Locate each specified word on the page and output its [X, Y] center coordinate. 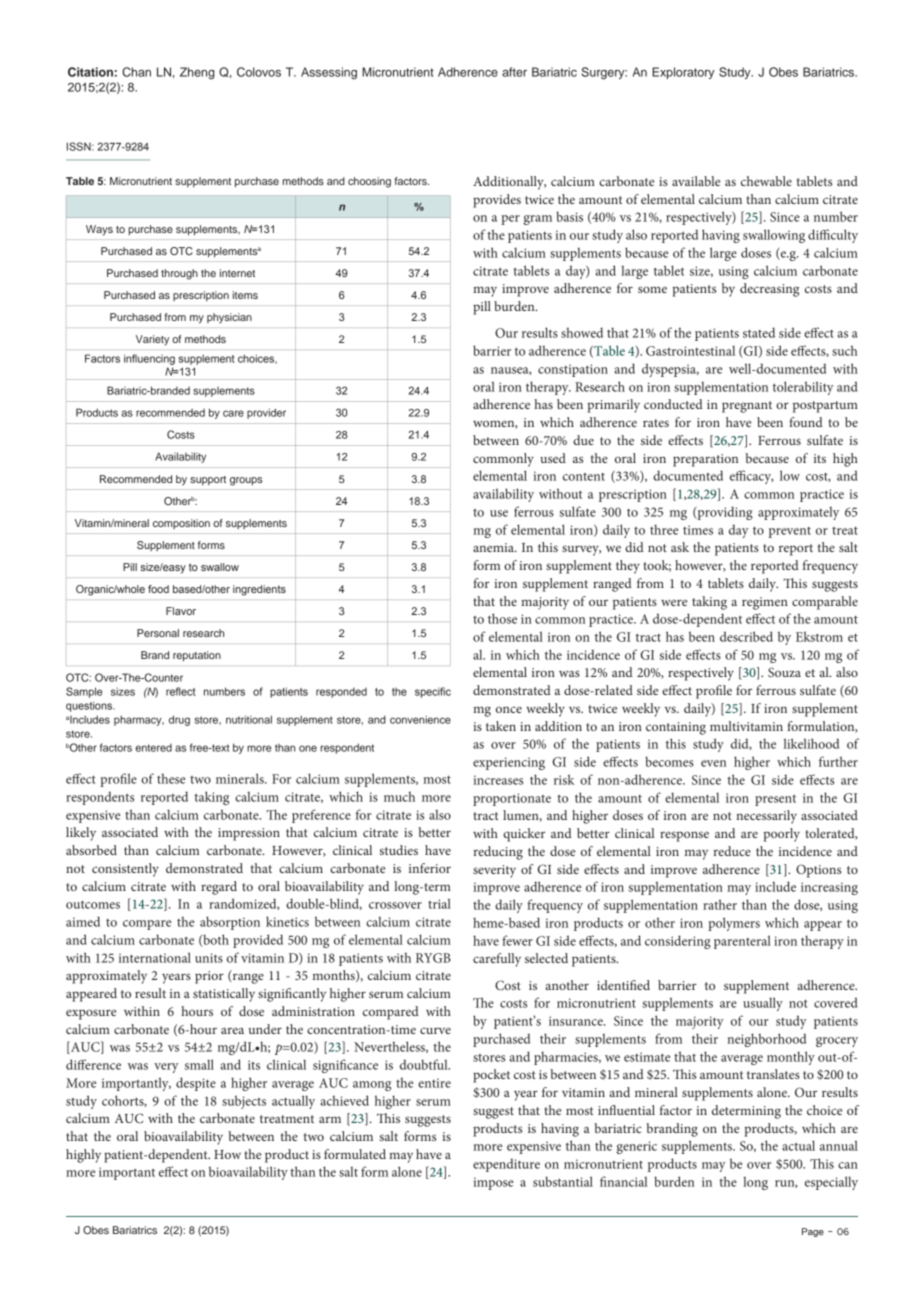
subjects [244, 1102]
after [514, 72]
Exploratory [683, 73]
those [502, 618]
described [746, 636]
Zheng [197, 73]
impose [493, 1183]
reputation [197, 656]
